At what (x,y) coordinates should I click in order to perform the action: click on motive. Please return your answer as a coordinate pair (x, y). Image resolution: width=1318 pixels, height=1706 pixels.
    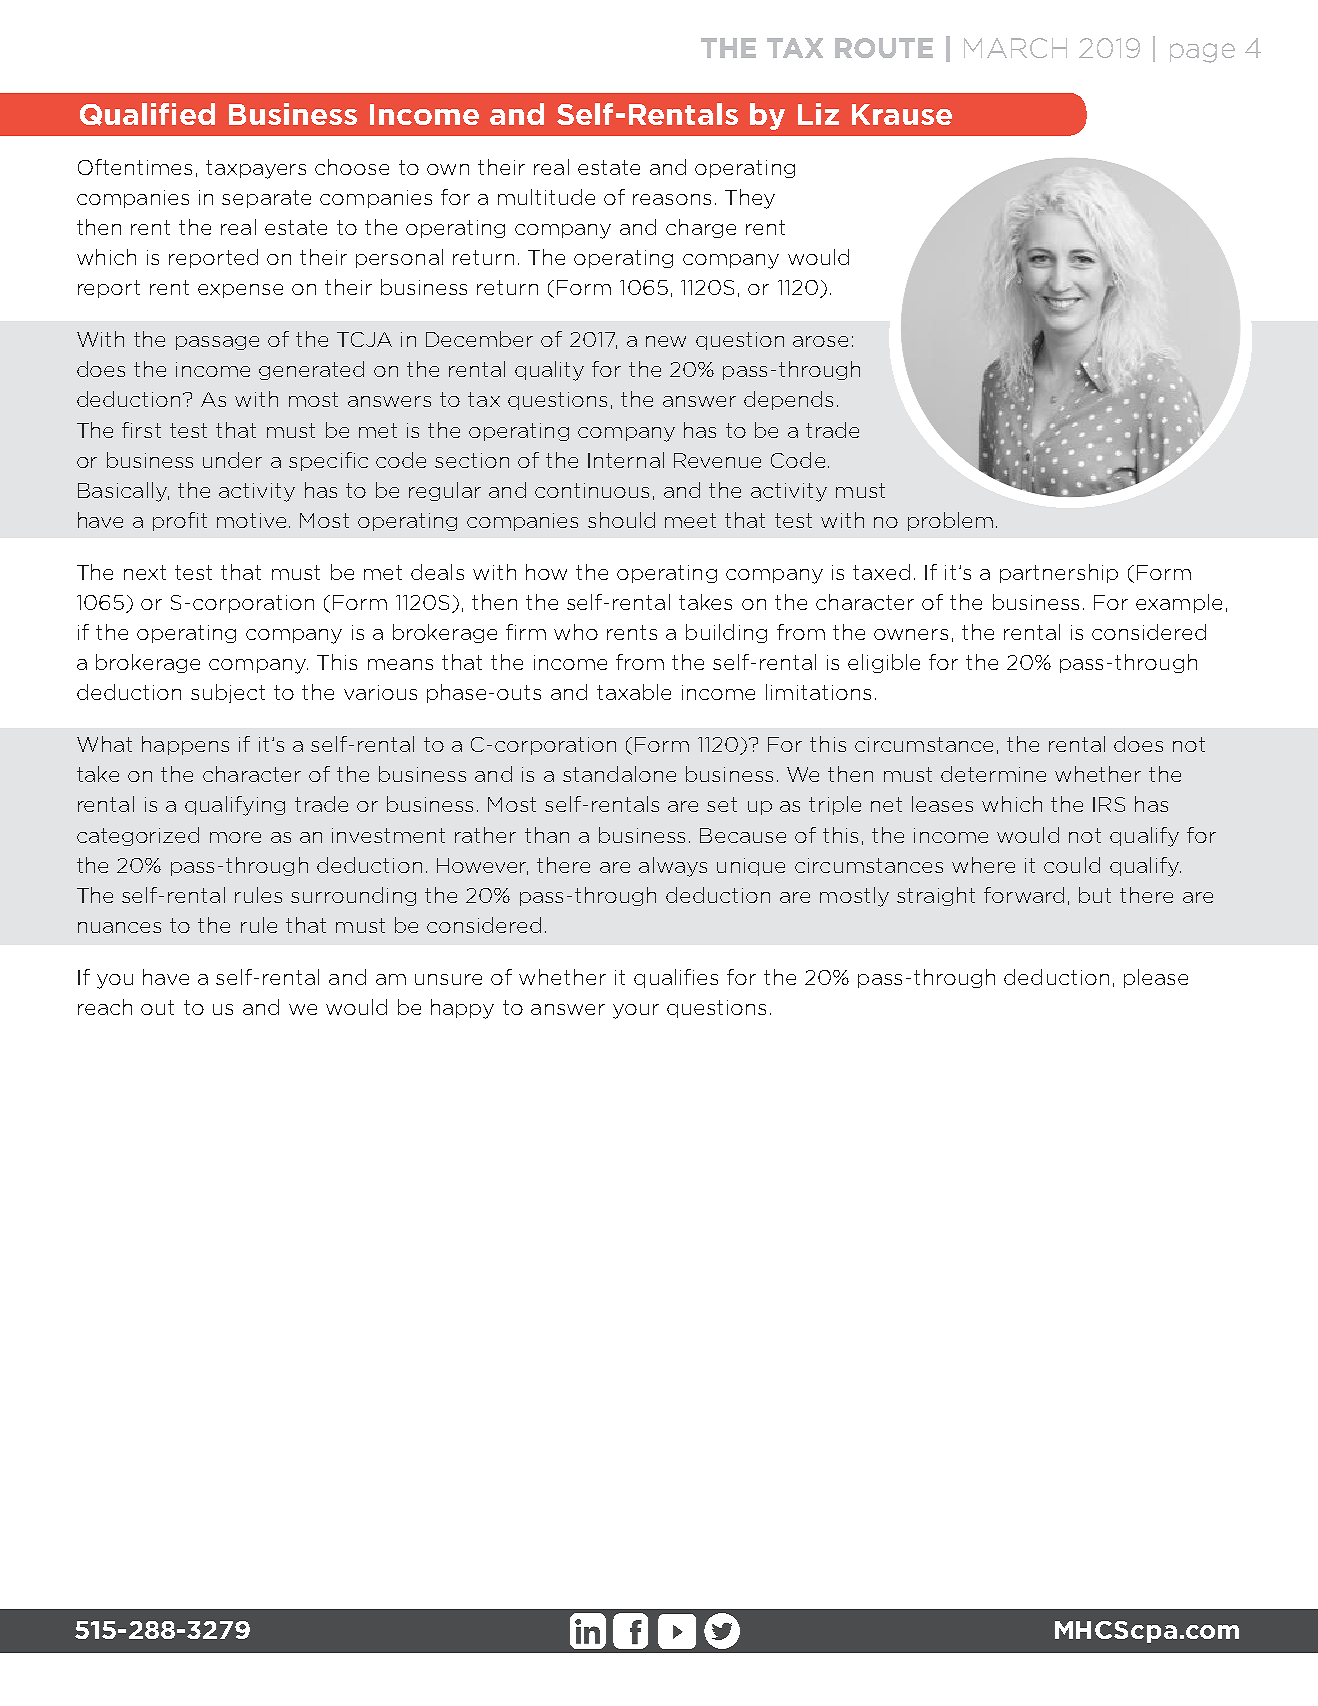
    Looking at the image, I should click on (251, 520).
